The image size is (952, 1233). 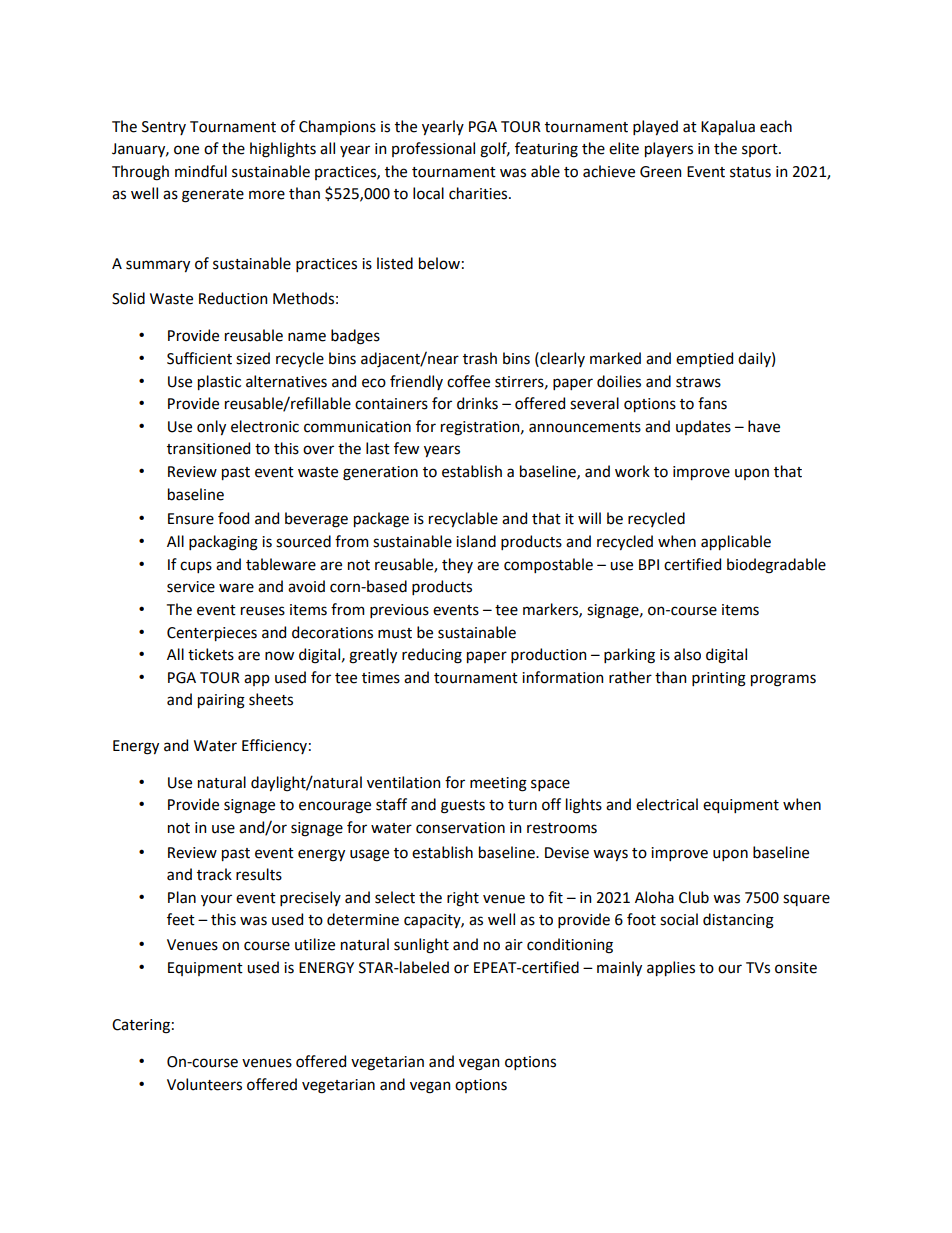 What do you see at coordinates (750, 172) in the document?
I see `status` at bounding box center [750, 172].
